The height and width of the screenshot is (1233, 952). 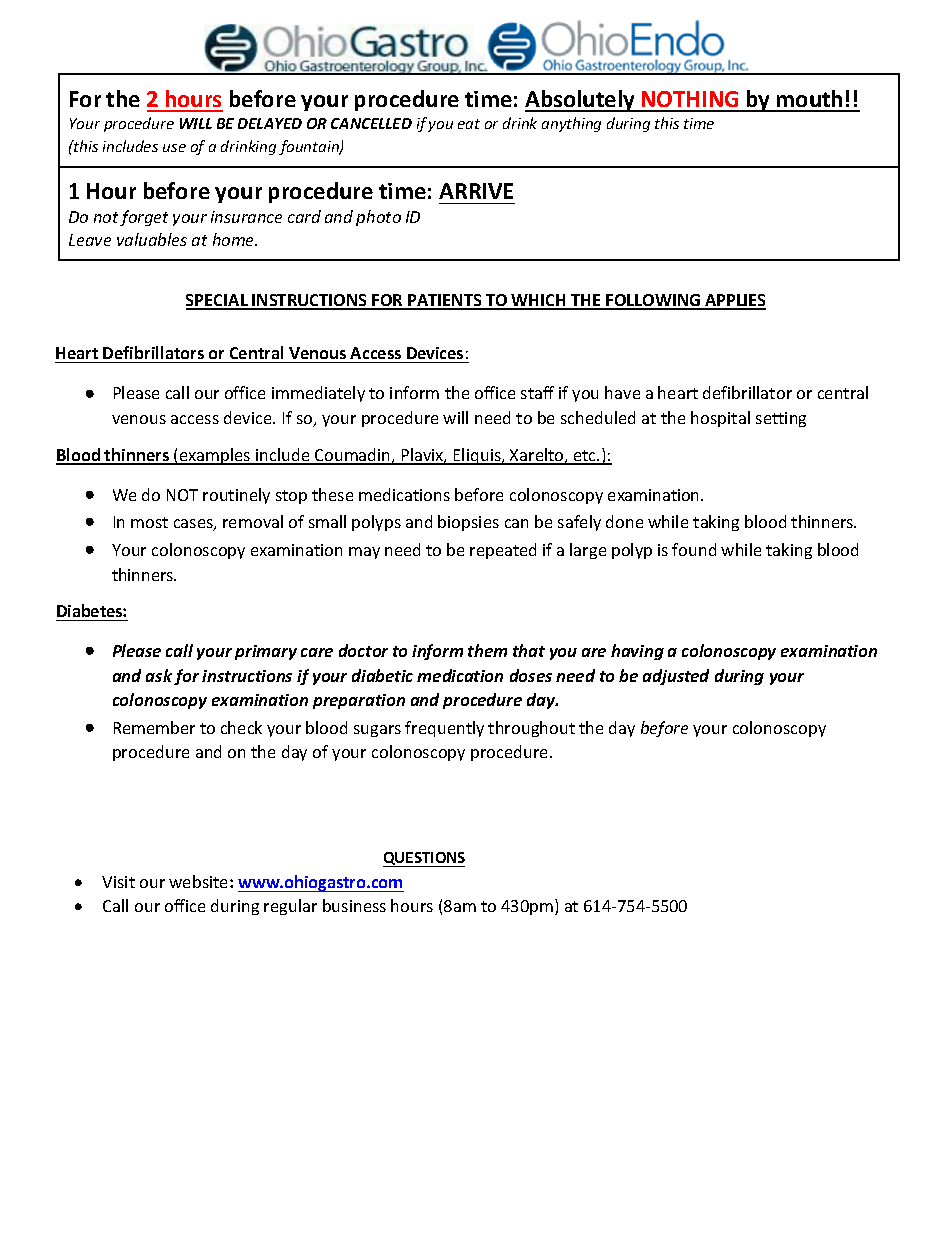 I want to click on biopsies, so click(x=468, y=523).
